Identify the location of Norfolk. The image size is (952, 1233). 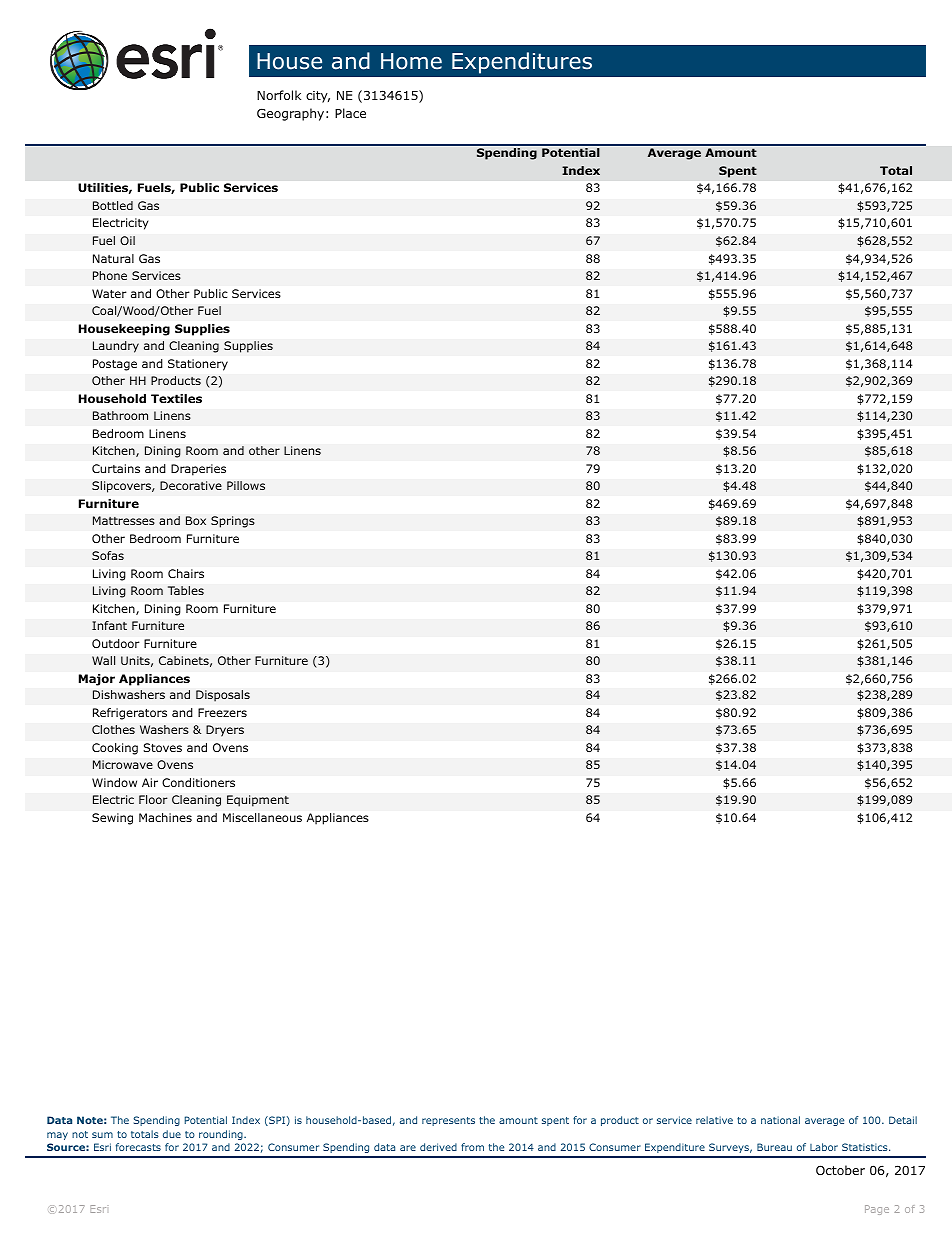
(279, 95).
